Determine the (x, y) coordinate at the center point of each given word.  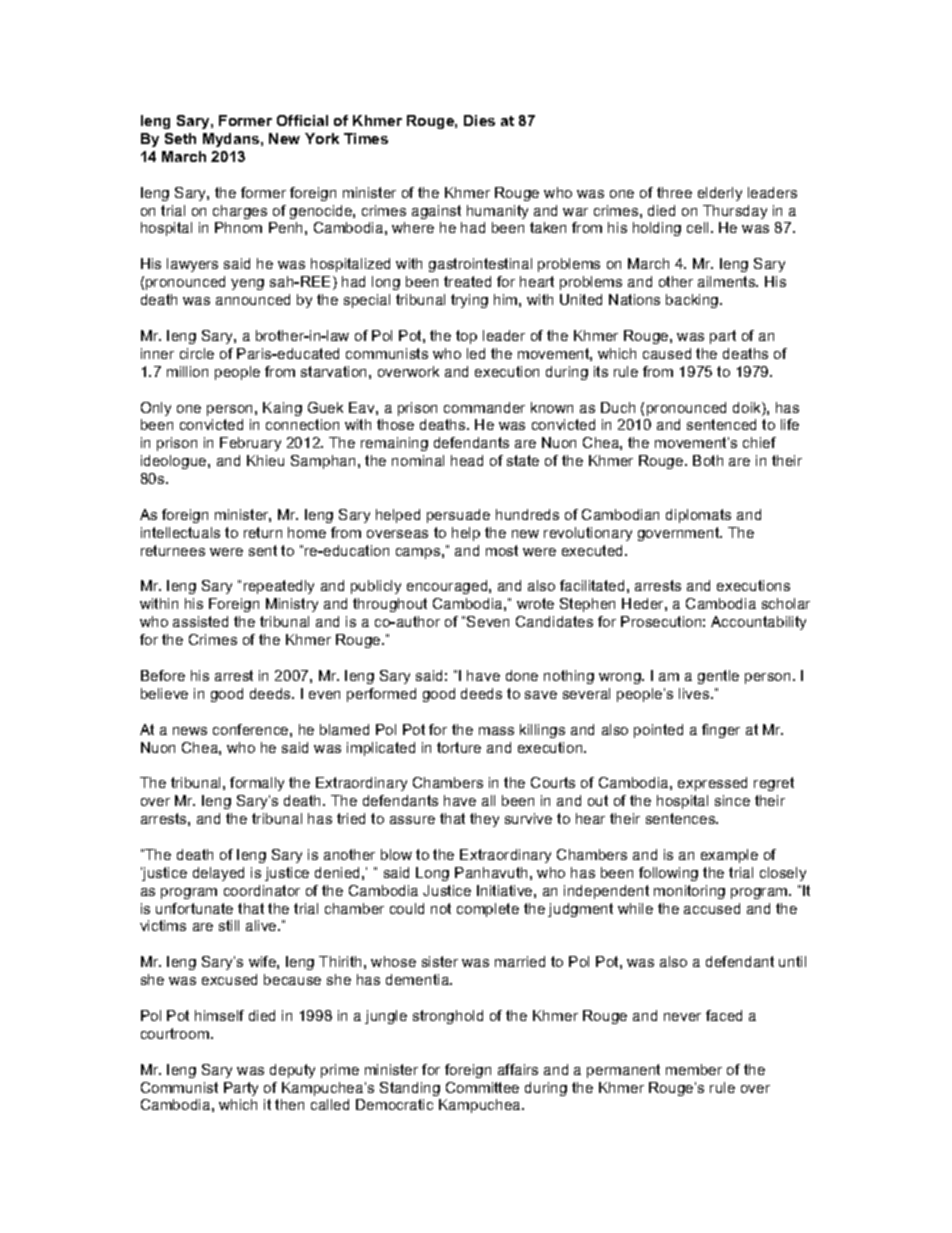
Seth (180, 138)
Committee (482, 1087)
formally (257, 784)
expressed (712, 784)
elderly (720, 194)
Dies (479, 120)
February (250, 444)
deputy (292, 1071)
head (467, 460)
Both (708, 460)
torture (459, 747)
